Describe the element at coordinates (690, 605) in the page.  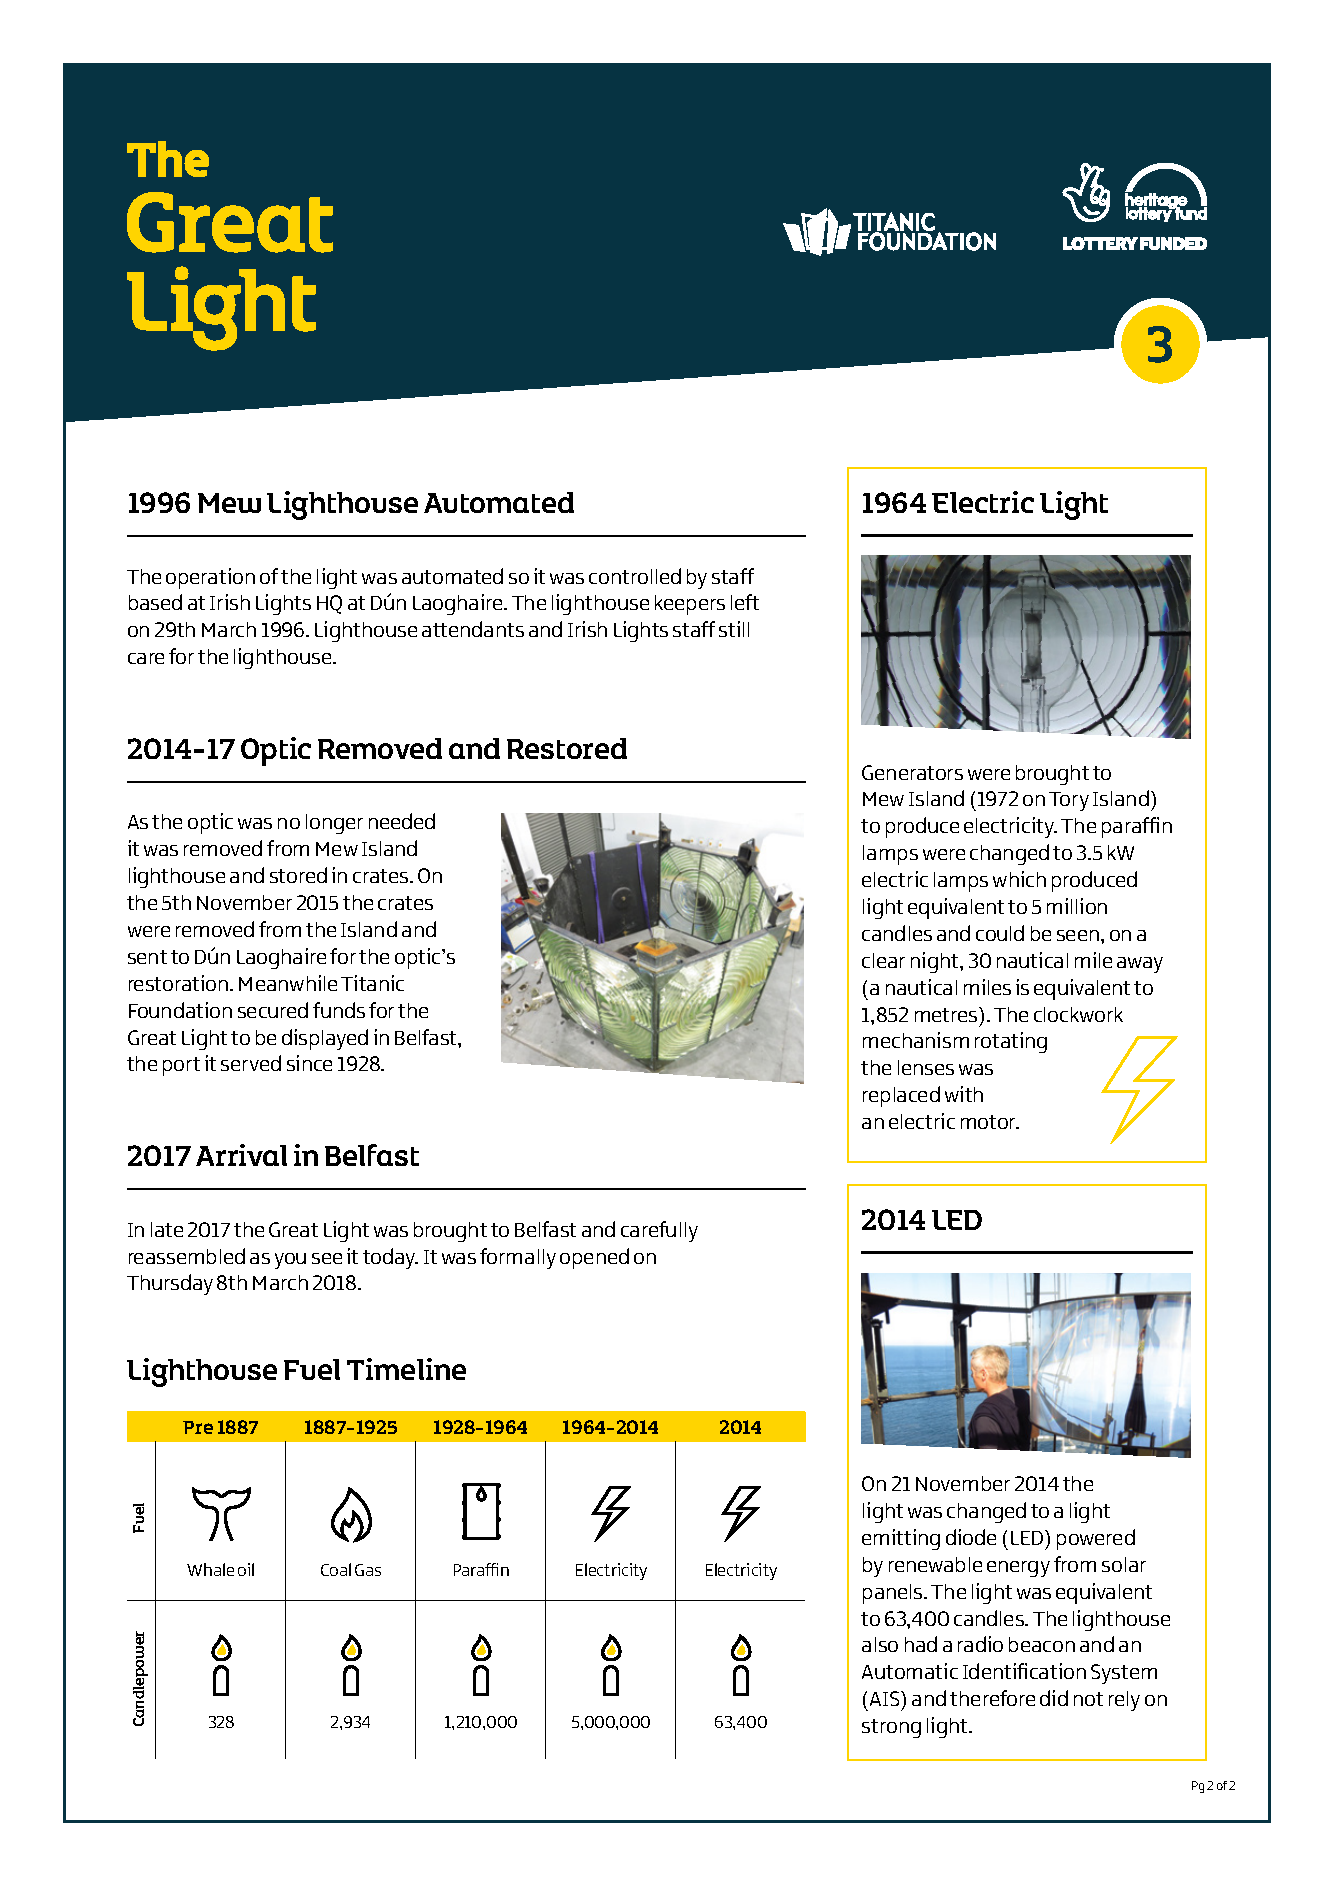
I see `keepers` at that location.
